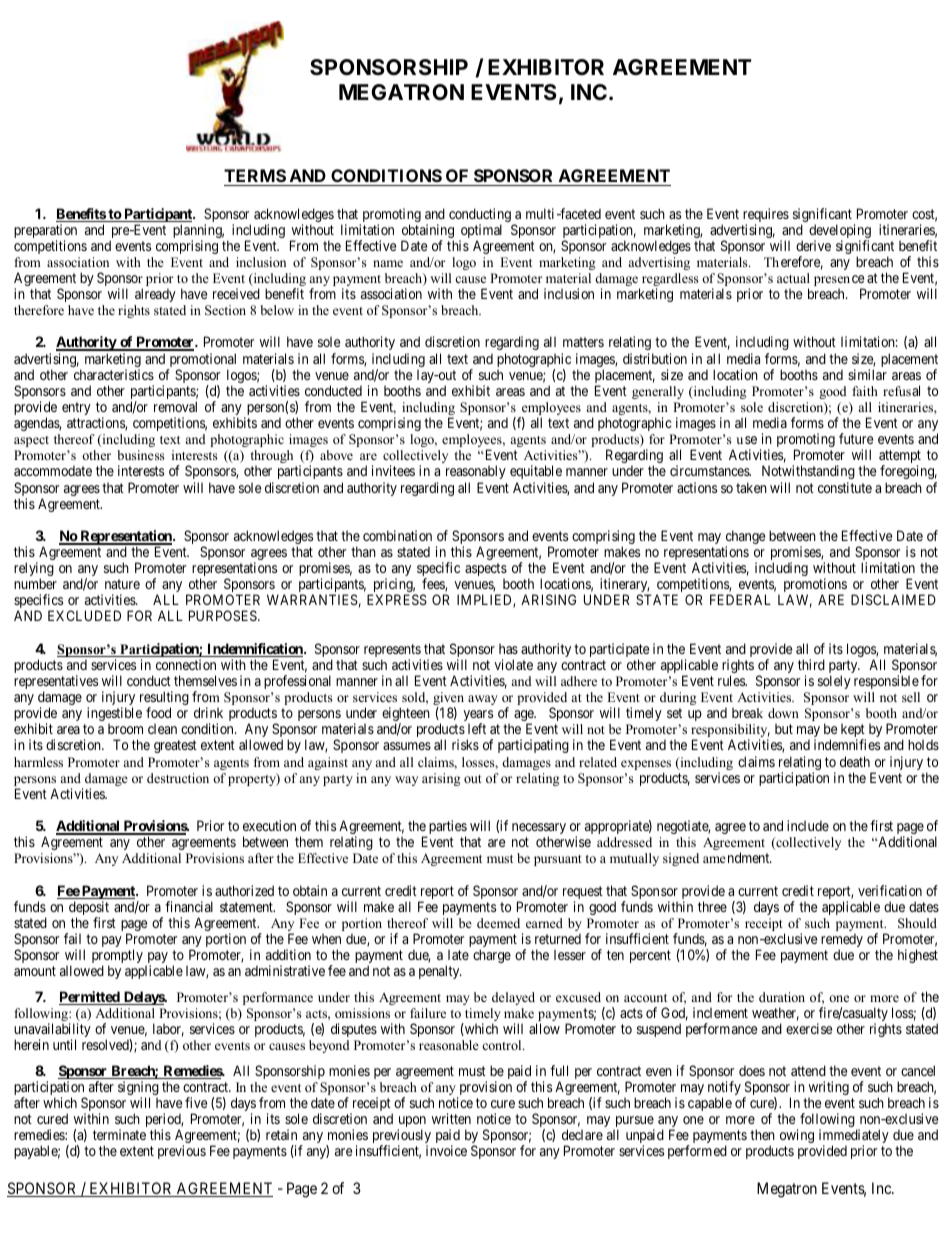 This screenshot has height=1233, width=952. I want to click on optimal, so click(480, 232).
